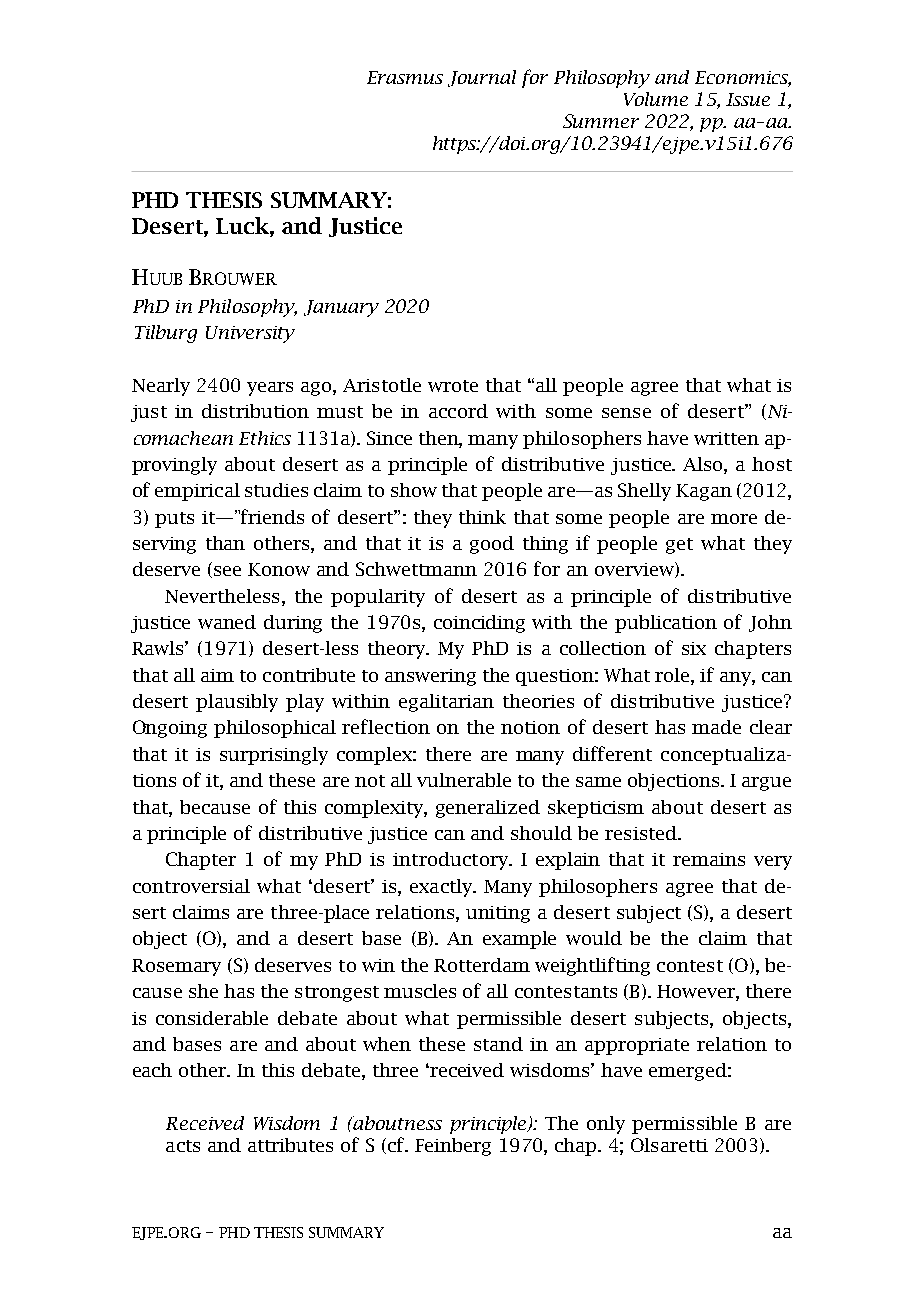 The width and height of the image is (924, 1308). I want to click on controversial, so click(191, 886).
